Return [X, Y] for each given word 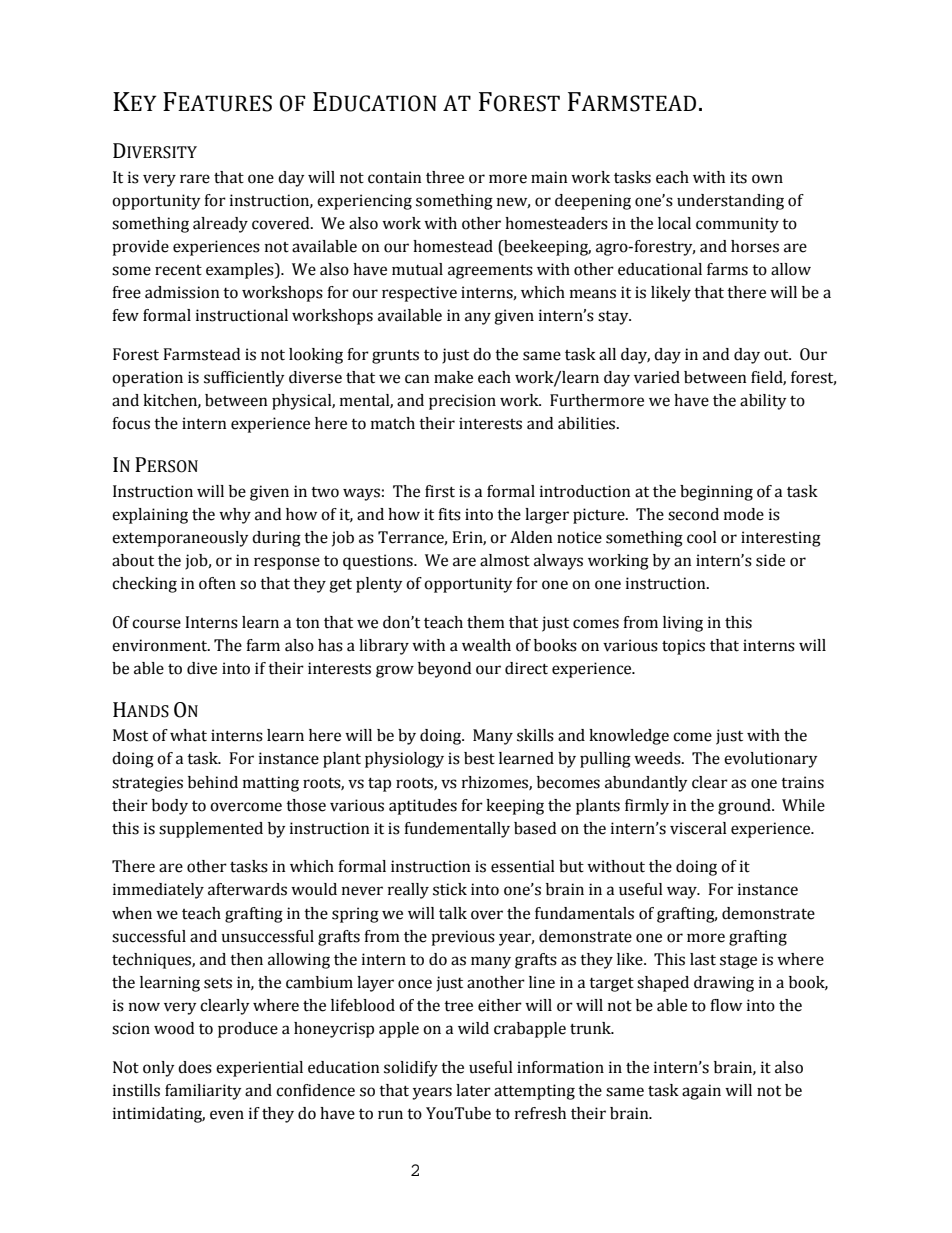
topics [683, 647]
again [701, 1092]
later [473, 1090]
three [445, 177]
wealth [486, 645]
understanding [730, 202]
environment [161, 645]
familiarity [203, 1092]
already [220, 225]
